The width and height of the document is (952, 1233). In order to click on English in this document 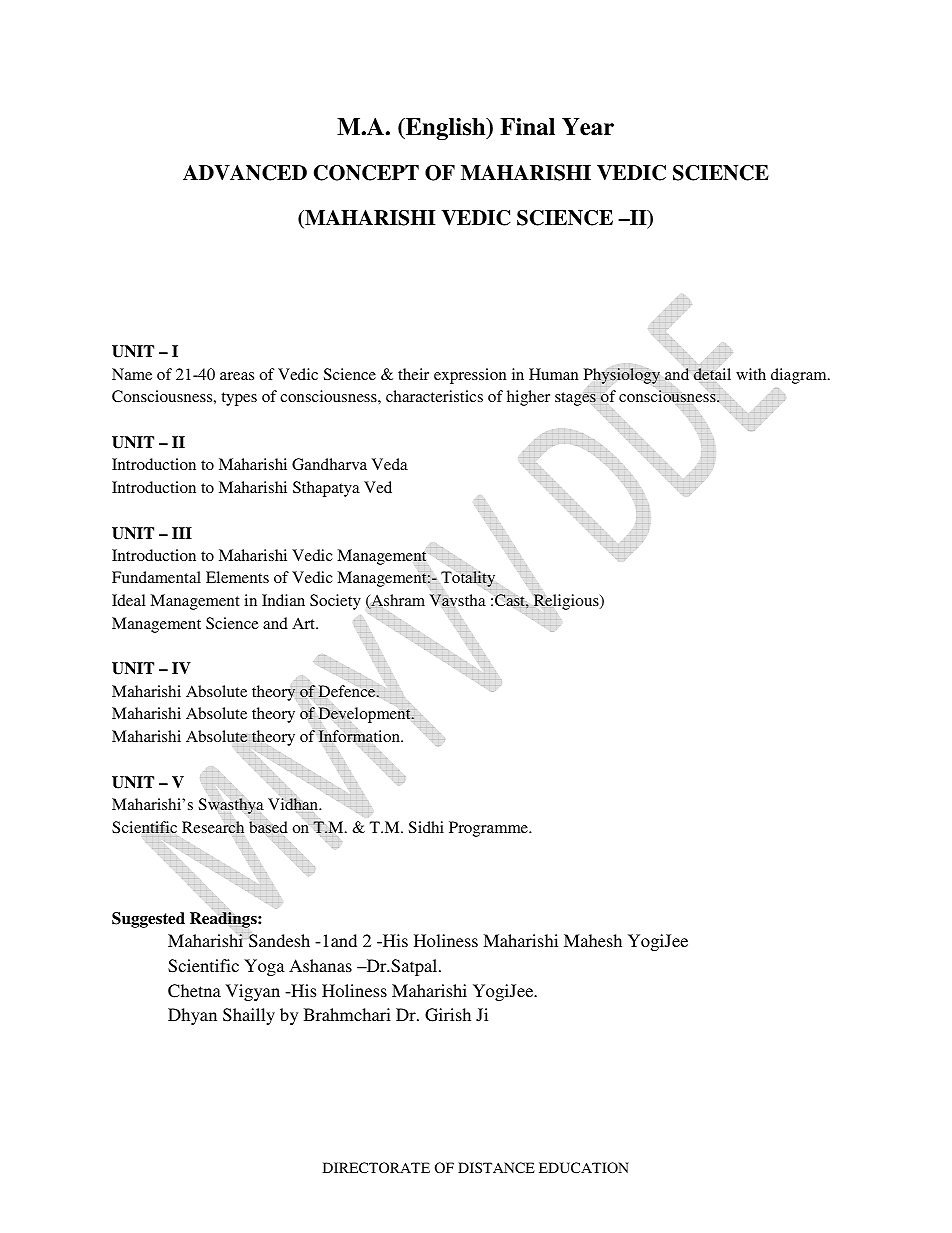, I will do `click(446, 129)`.
